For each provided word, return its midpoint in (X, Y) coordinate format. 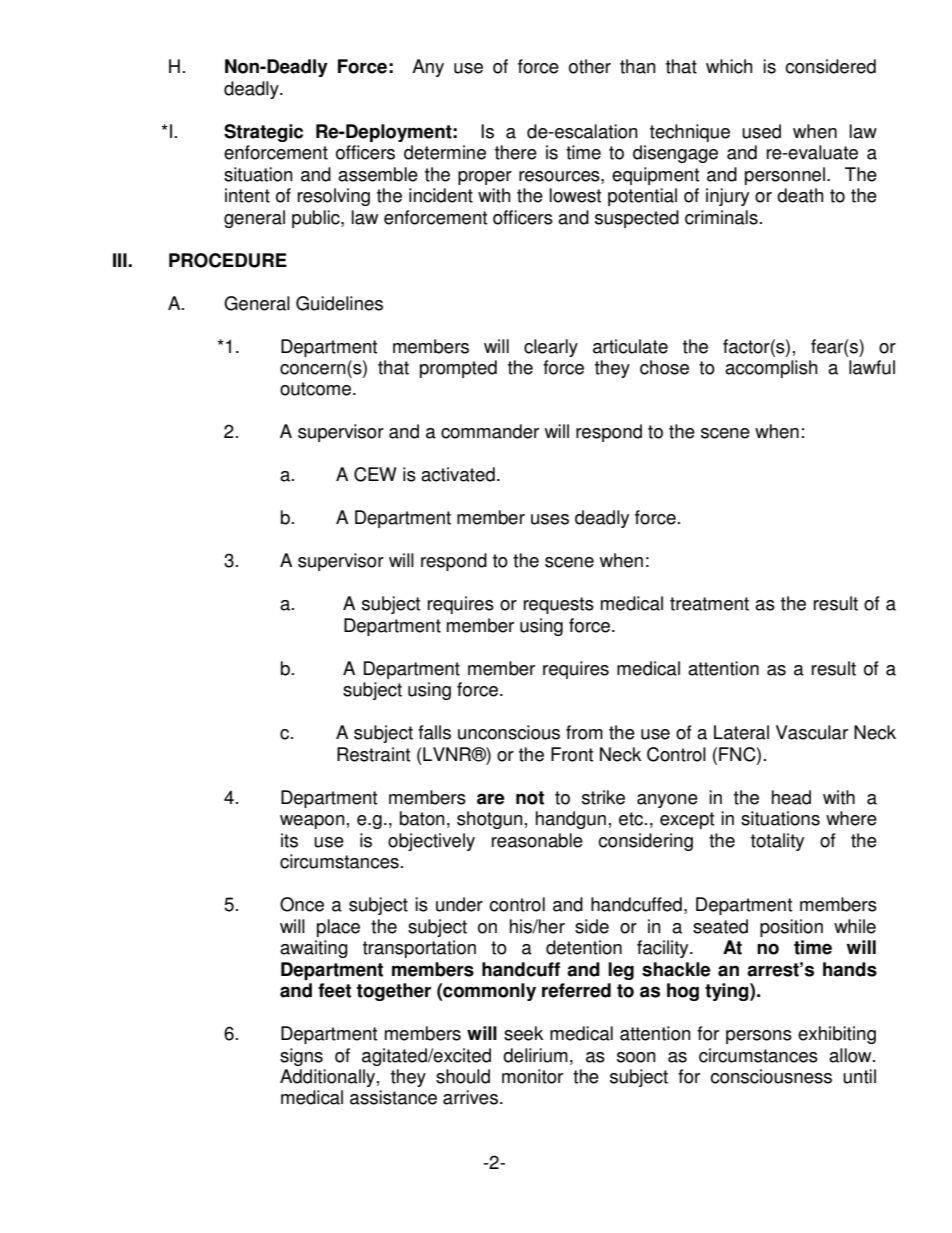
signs (301, 1057)
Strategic (263, 133)
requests (559, 605)
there (516, 152)
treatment (709, 604)
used (761, 131)
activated (458, 474)
